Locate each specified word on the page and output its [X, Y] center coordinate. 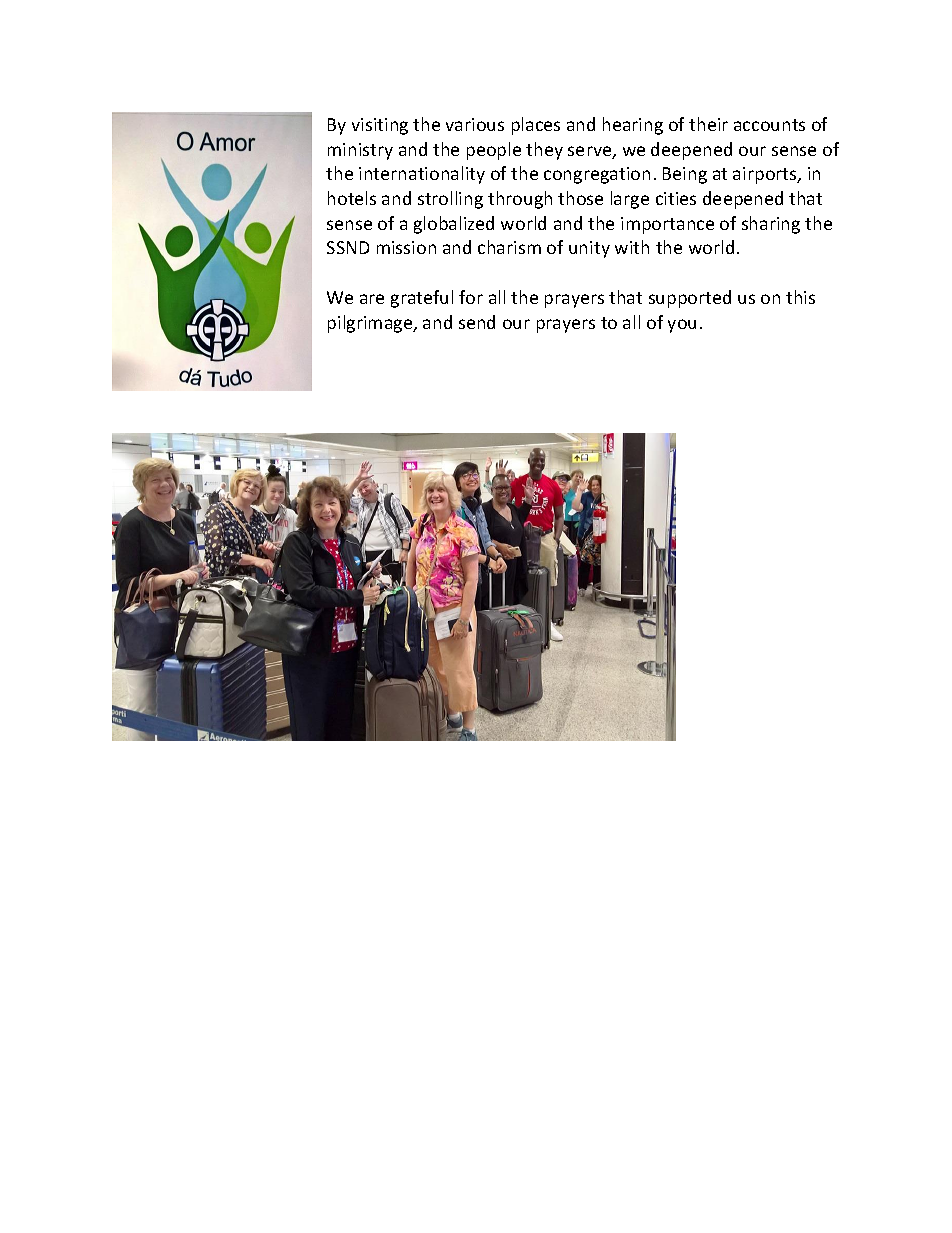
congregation [597, 175]
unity [589, 249]
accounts [769, 125]
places [536, 126]
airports [766, 175]
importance [667, 225]
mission [406, 247]
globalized [454, 225]
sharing [771, 225]
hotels [352, 198]
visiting [380, 126]
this [800, 297]
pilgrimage [371, 324]
